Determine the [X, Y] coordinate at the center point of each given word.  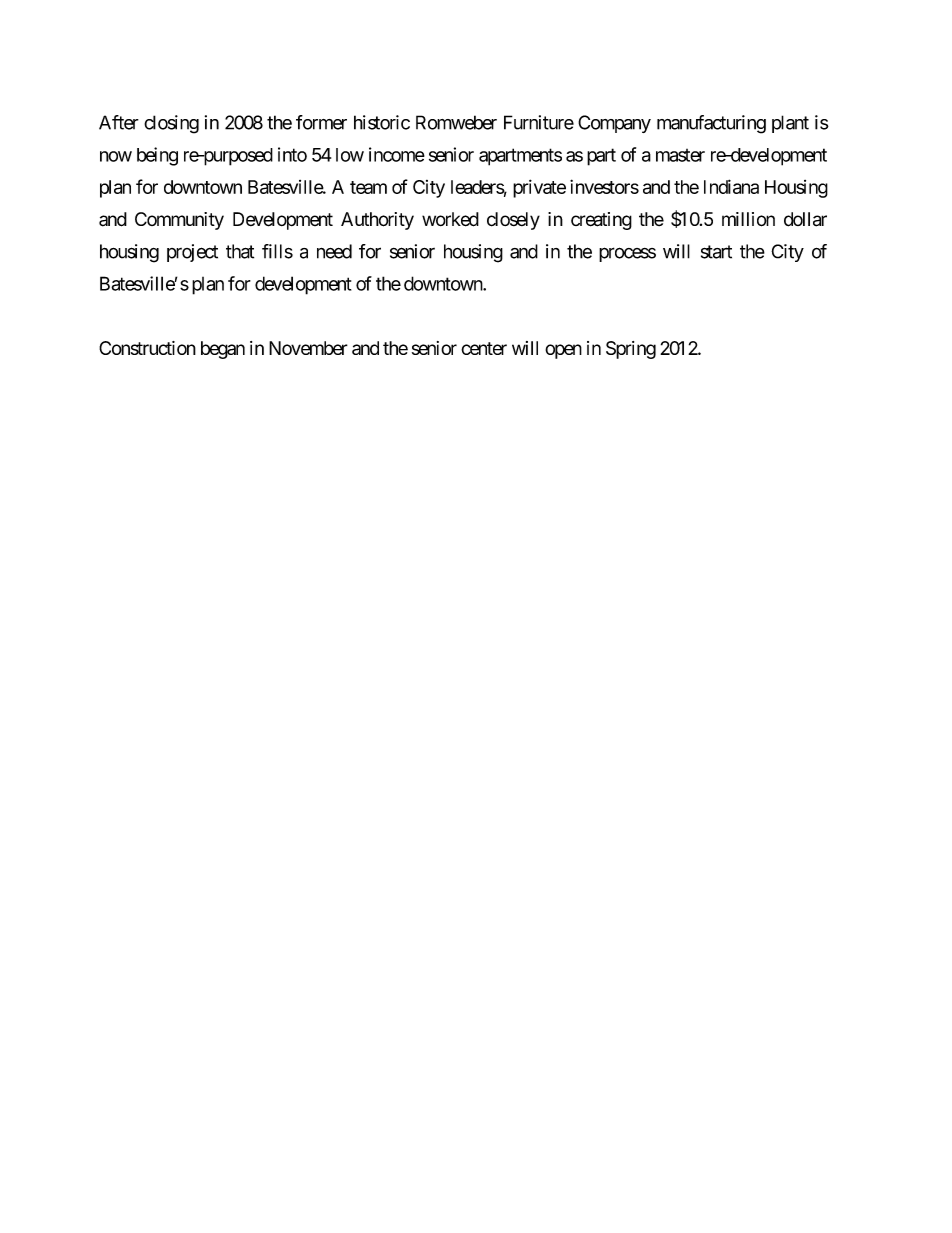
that [240, 251]
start [716, 252]
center [484, 348]
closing [171, 124]
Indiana [731, 186]
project [192, 253]
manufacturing [711, 124]
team [368, 187]
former [321, 122]
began [223, 350]
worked [450, 219]
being [157, 156]
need [334, 251]
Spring [631, 350]
